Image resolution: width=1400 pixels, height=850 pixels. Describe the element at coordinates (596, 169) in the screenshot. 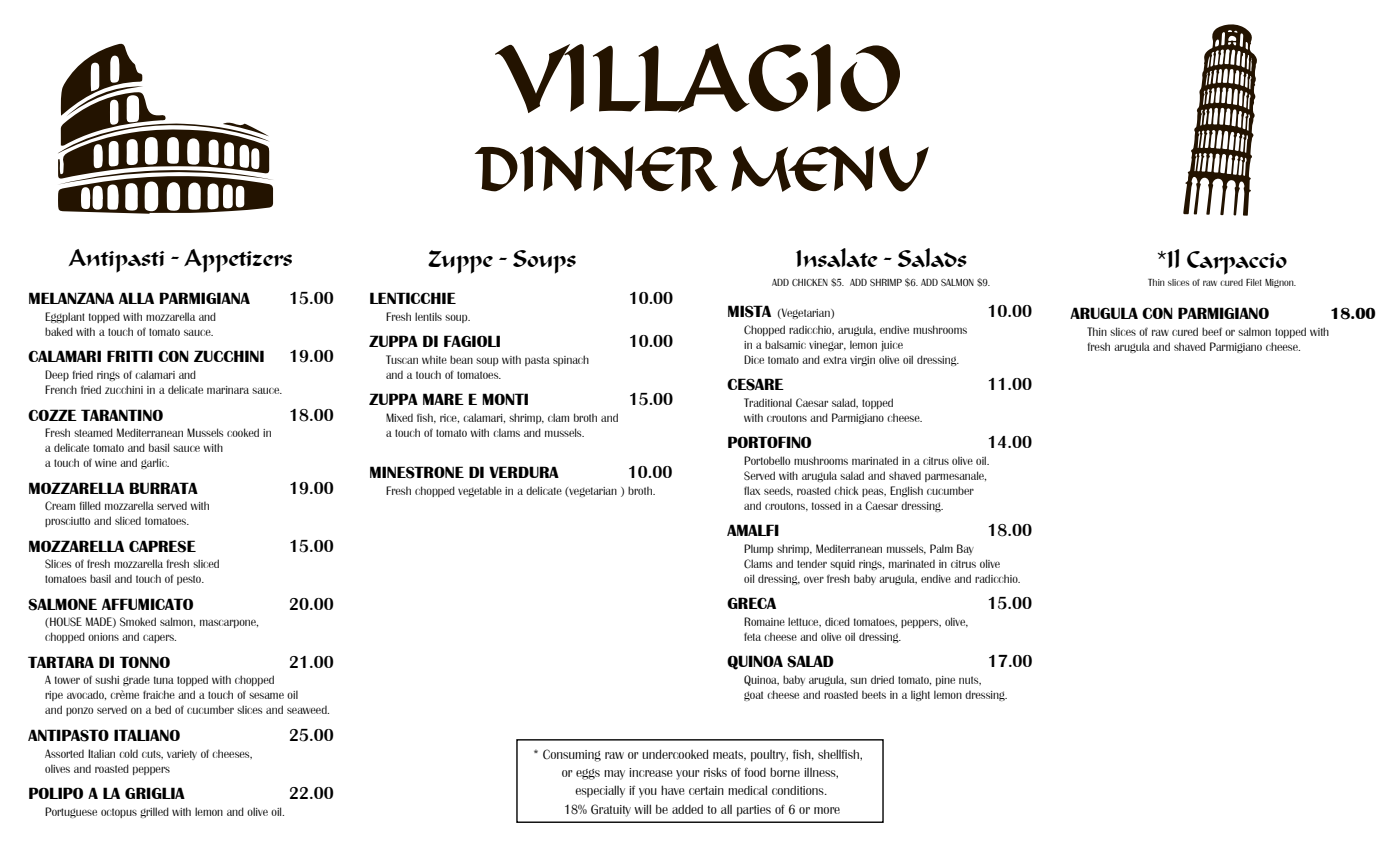

I see `DINNER` at that location.
